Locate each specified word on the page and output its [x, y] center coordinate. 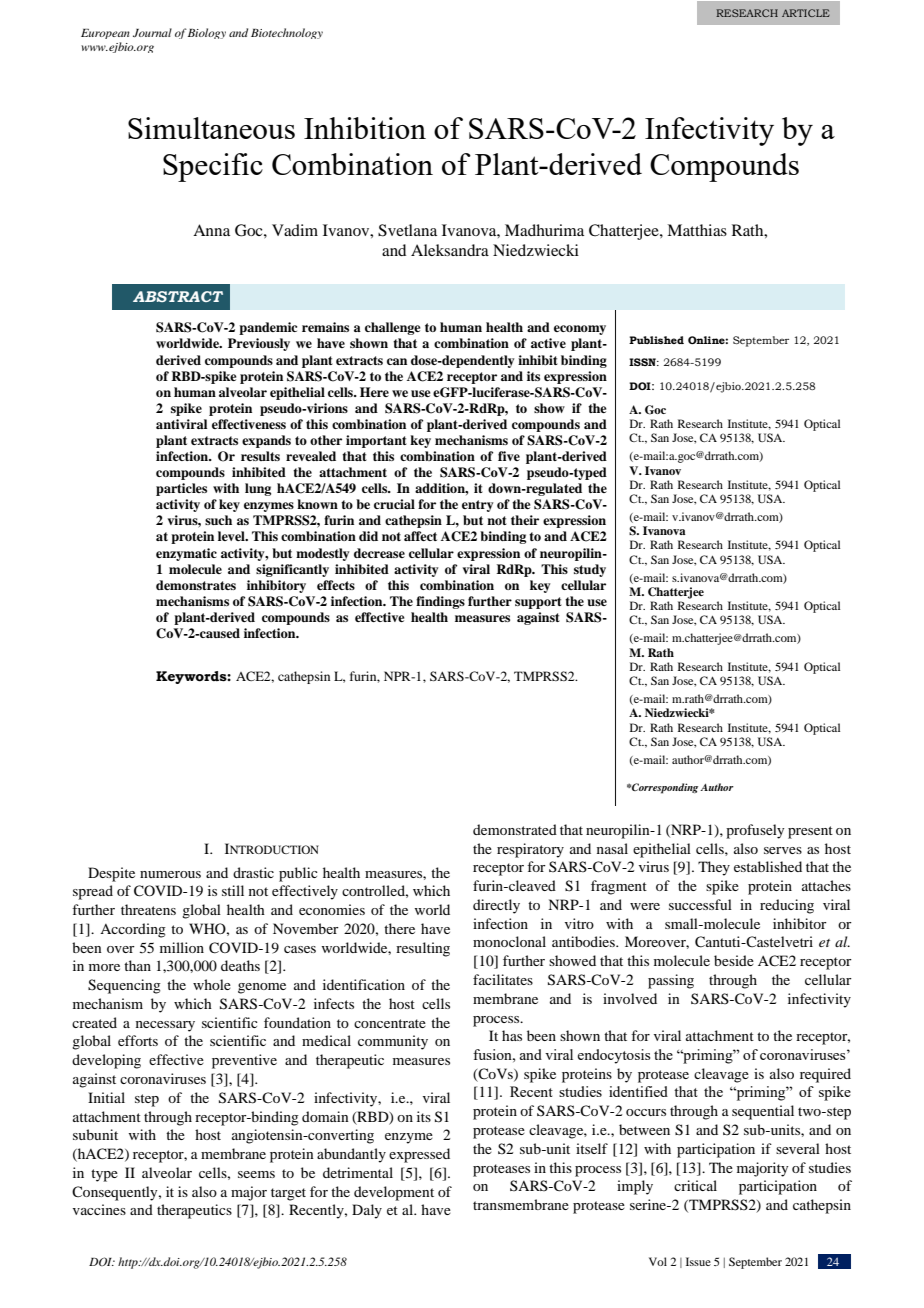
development [394, 1193]
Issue [698, 1261]
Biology [207, 33]
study [590, 570]
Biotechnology [287, 33]
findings [440, 602]
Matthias [697, 230]
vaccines [99, 1209]
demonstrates [196, 585]
